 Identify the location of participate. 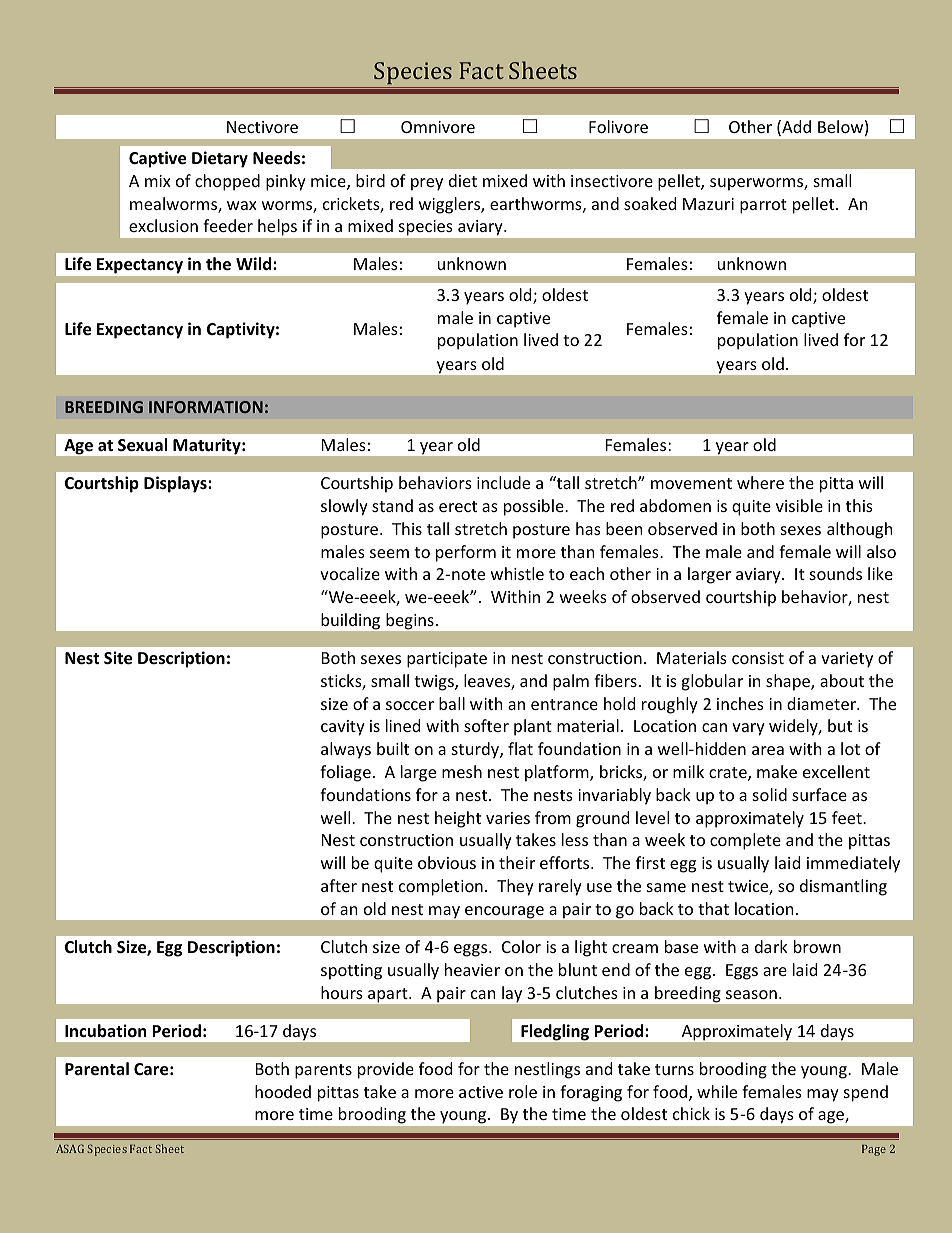
(447, 660).
